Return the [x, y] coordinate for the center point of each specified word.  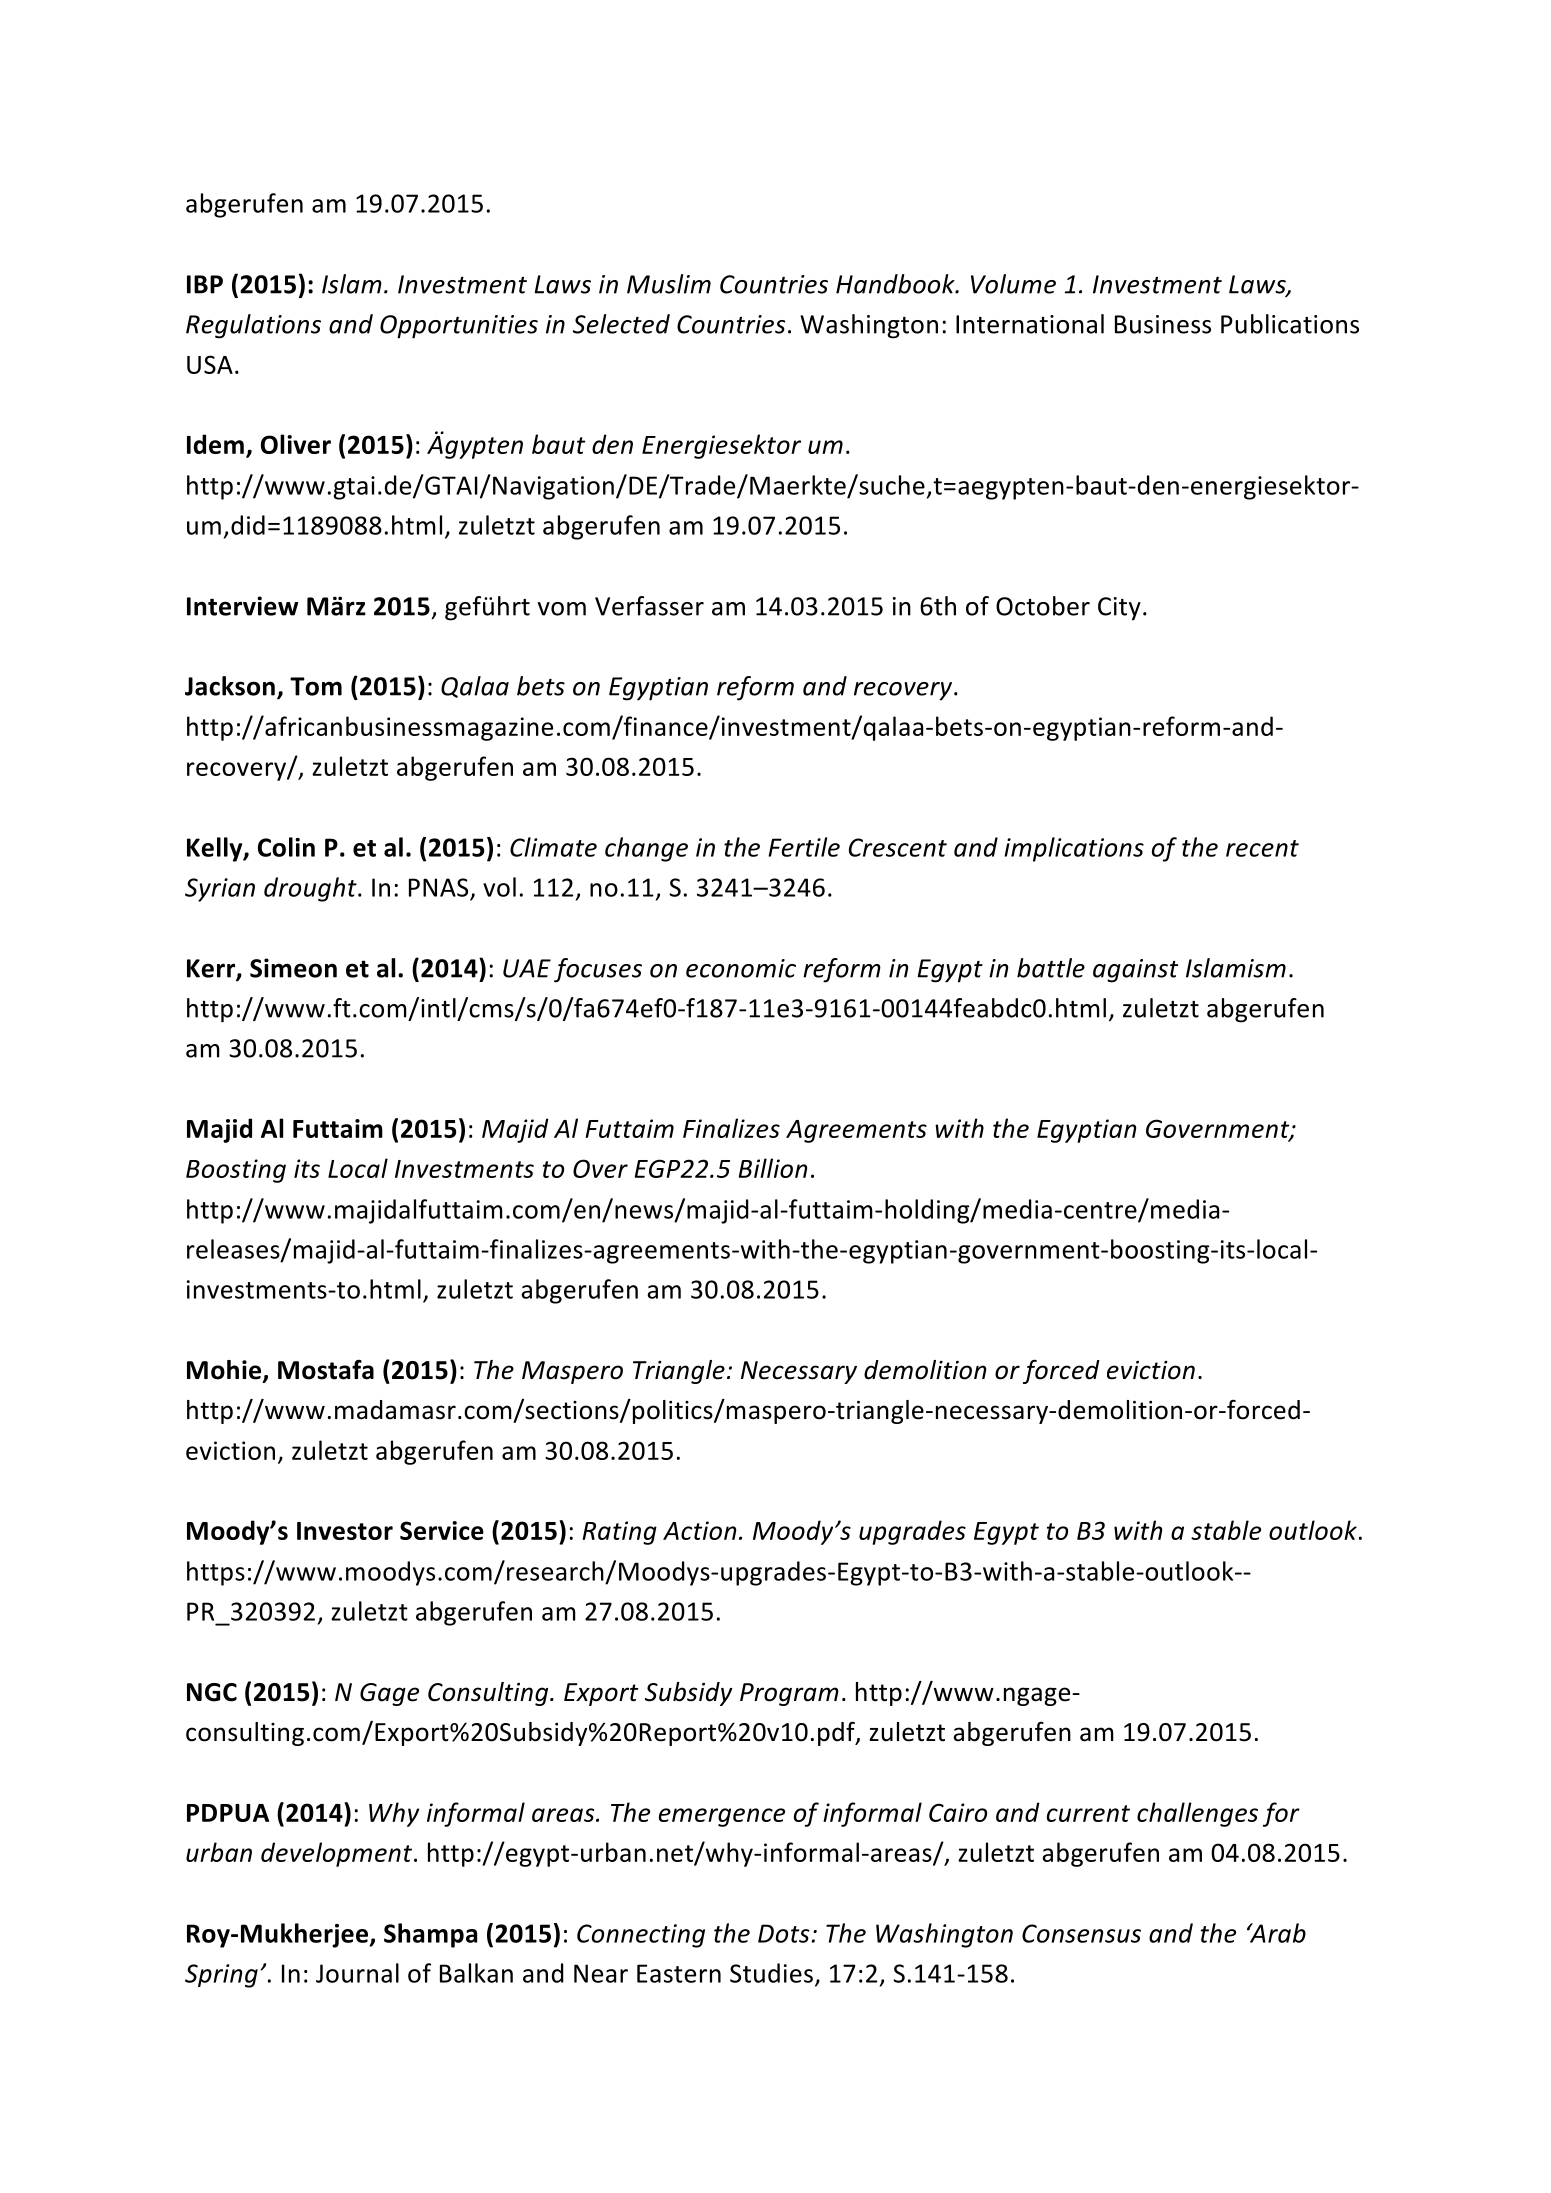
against [1135, 971]
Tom [316, 686]
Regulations [253, 326]
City [1119, 609]
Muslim [669, 284]
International [1030, 324]
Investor [345, 1531]
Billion [773, 1168]
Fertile [804, 847]
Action [699, 1530]
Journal [357, 1973]
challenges [1197, 1814]
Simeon [293, 968]
